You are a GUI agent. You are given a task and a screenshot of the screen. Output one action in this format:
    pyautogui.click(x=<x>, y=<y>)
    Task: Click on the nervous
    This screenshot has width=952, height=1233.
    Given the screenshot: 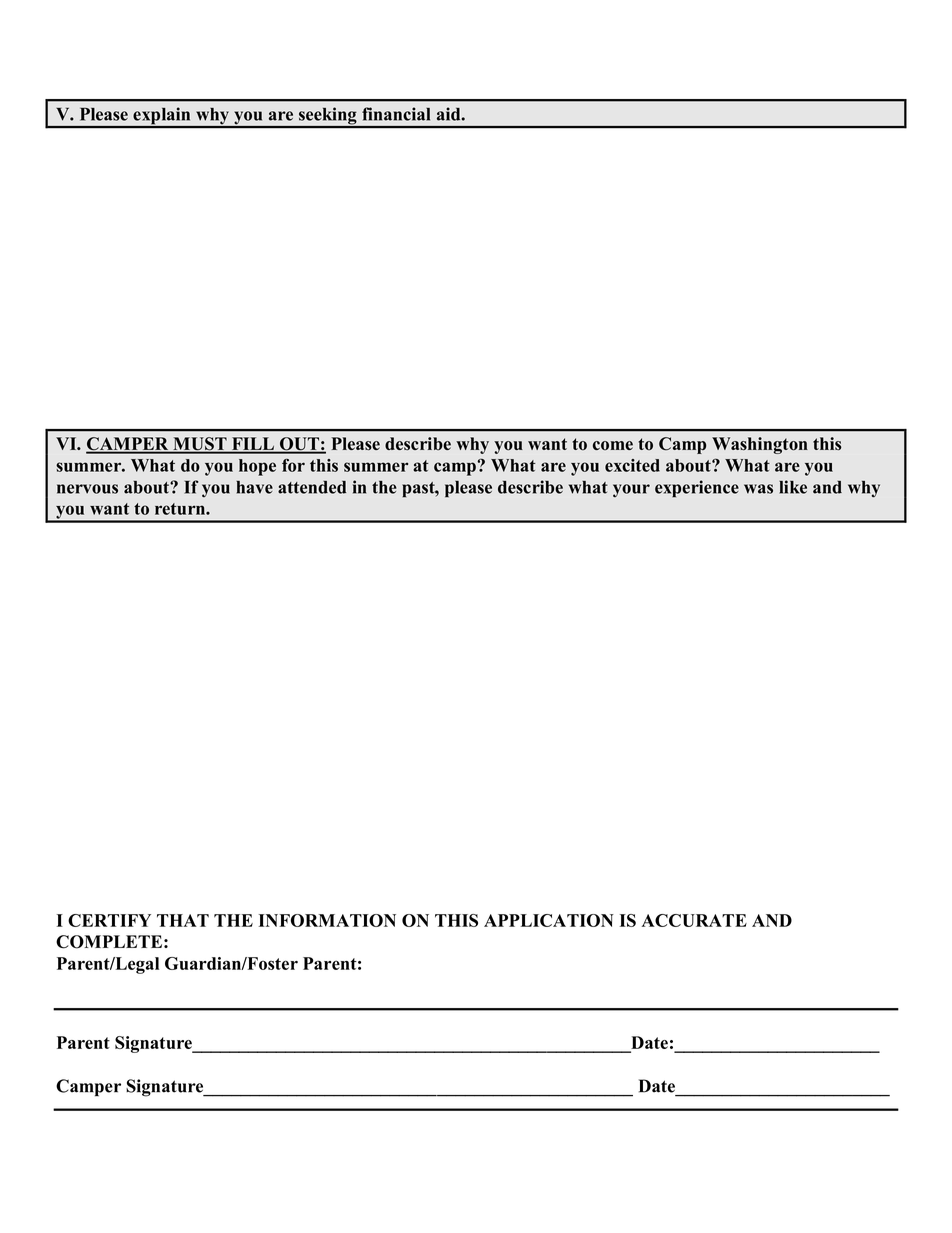 What is the action you would take?
    pyautogui.click(x=87, y=489)
